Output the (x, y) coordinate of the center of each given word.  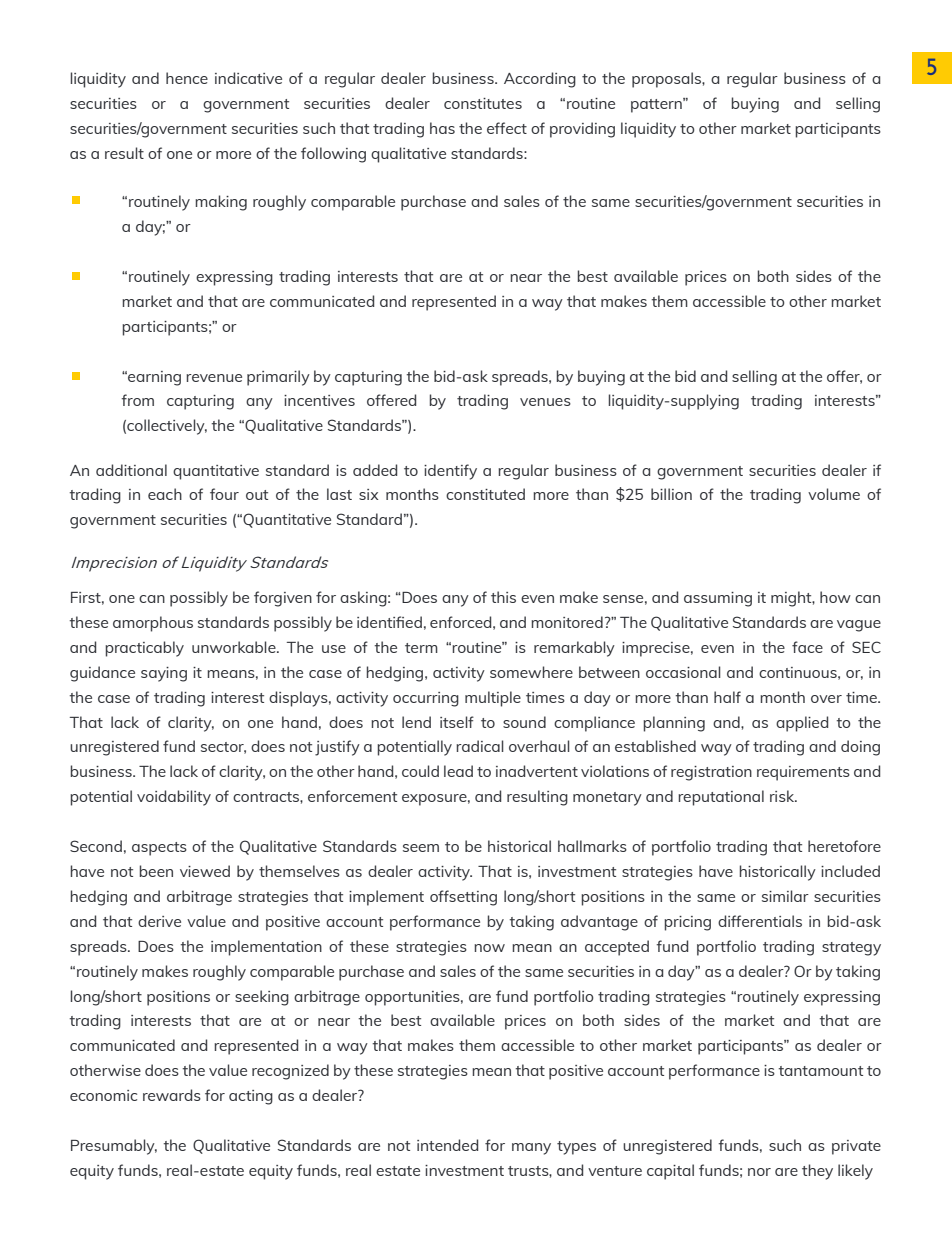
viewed (205, 871)
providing (582, 130)
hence (187, 78)
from (137, 400)
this (503, 597)
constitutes (483, 103)
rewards (172, 1095)
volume (834, 494)
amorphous (153, 624)
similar (785, 896)
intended (447, 1145)
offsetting (463, 898)
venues (545, 402)
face (807, 647)
